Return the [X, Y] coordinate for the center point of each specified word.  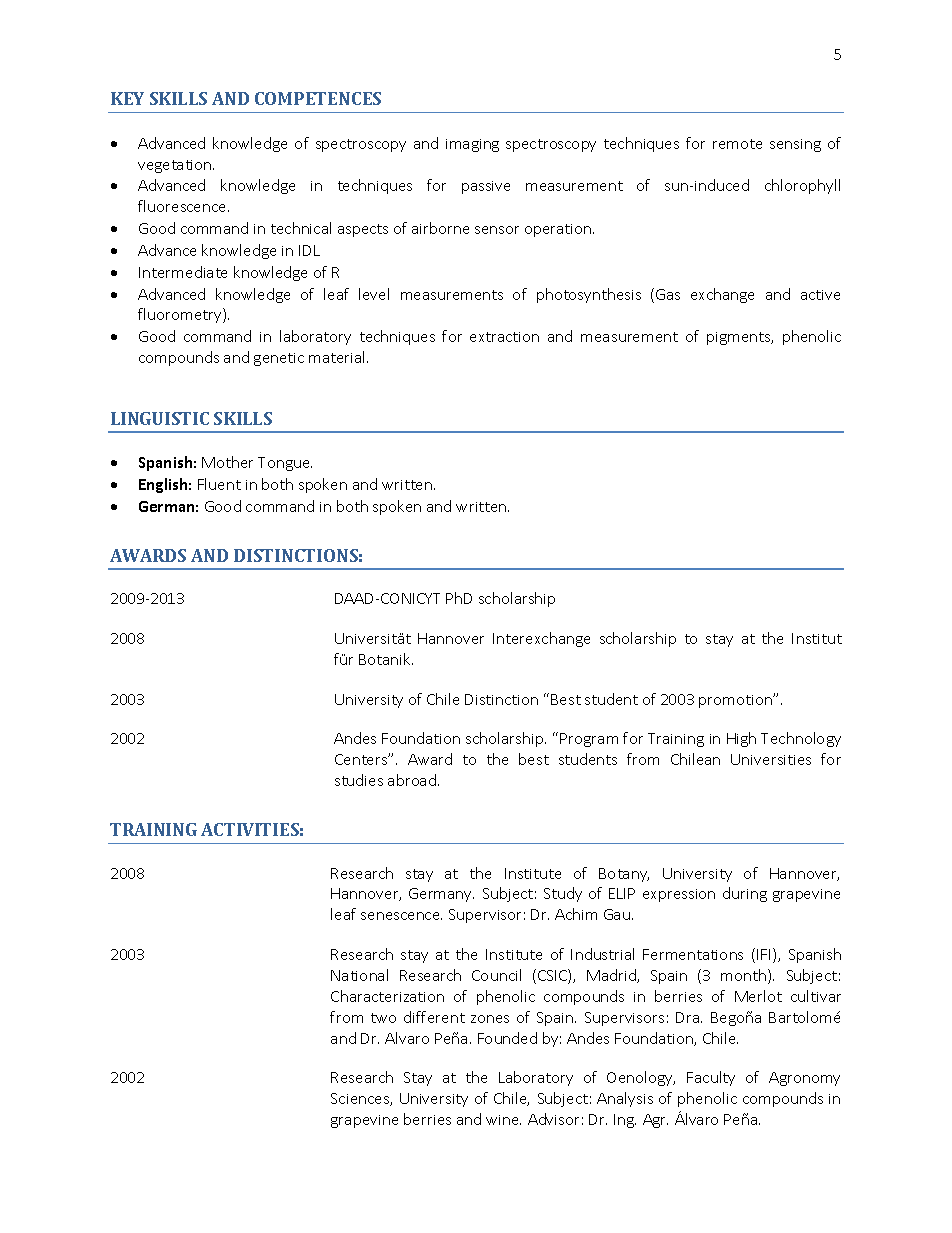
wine [503, 1120]
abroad [412, 780]
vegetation [176, 166]
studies [359, 780]
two [383, 1018]
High [741, 739]
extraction [504, 337]
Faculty [711, 1078]
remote [737, 144]
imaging [472, 145]
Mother [227, 462]
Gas [668, 294]
